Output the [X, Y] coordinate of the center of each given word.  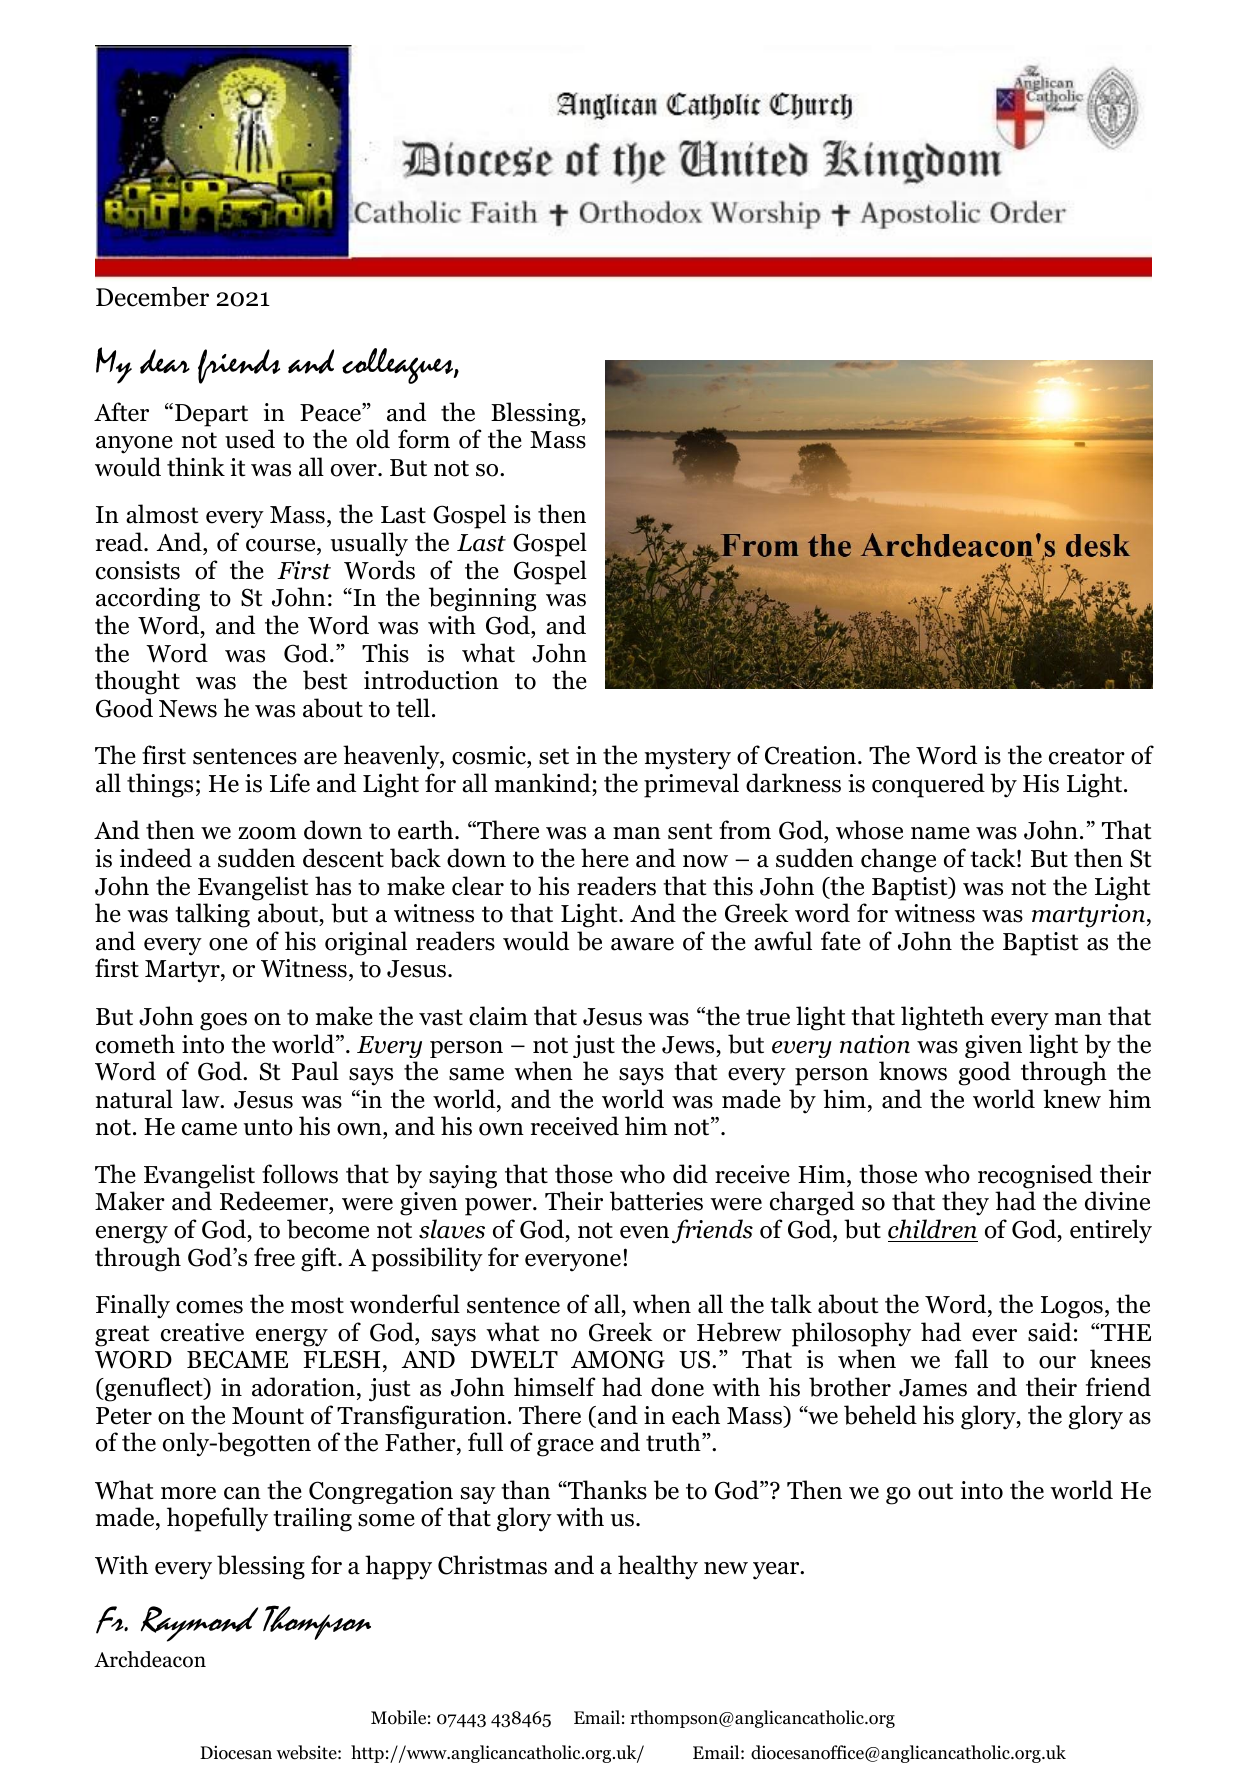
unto [268, 1127]
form [424, 439]
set [554, 756]
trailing [312, 1519]
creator [1087, 756]
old [373, 439]
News [188, 709]
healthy [658, 1567]
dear [165, 361]
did [690, 1174]
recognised [1035, 1176]
